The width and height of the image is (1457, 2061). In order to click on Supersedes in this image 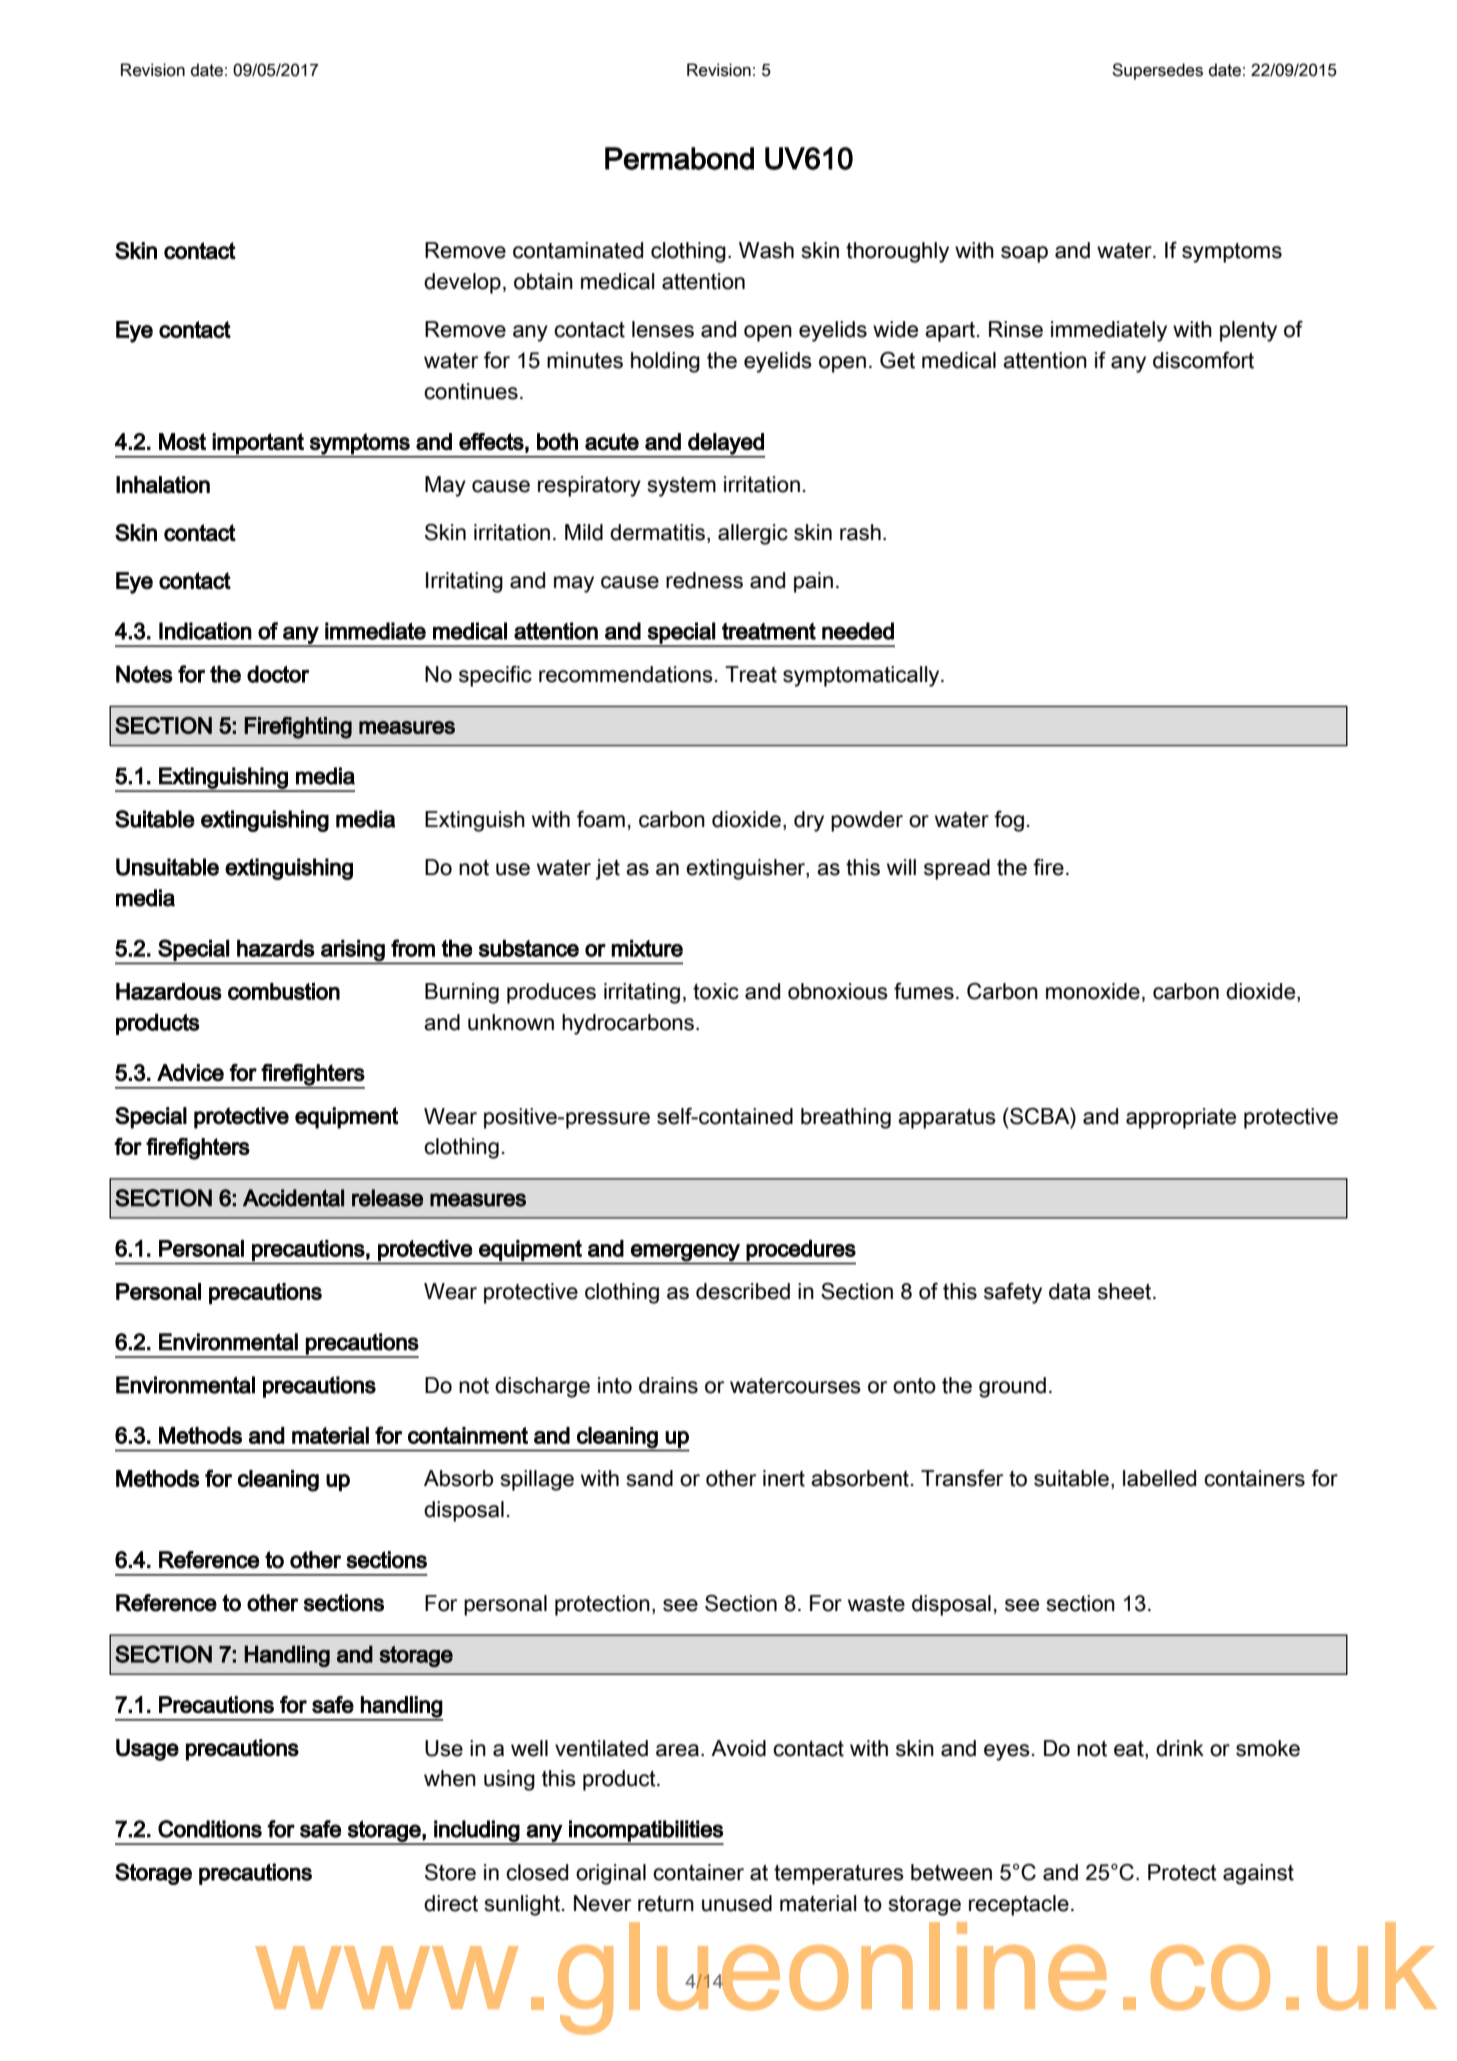, I will do `click(1157, 71)`.
